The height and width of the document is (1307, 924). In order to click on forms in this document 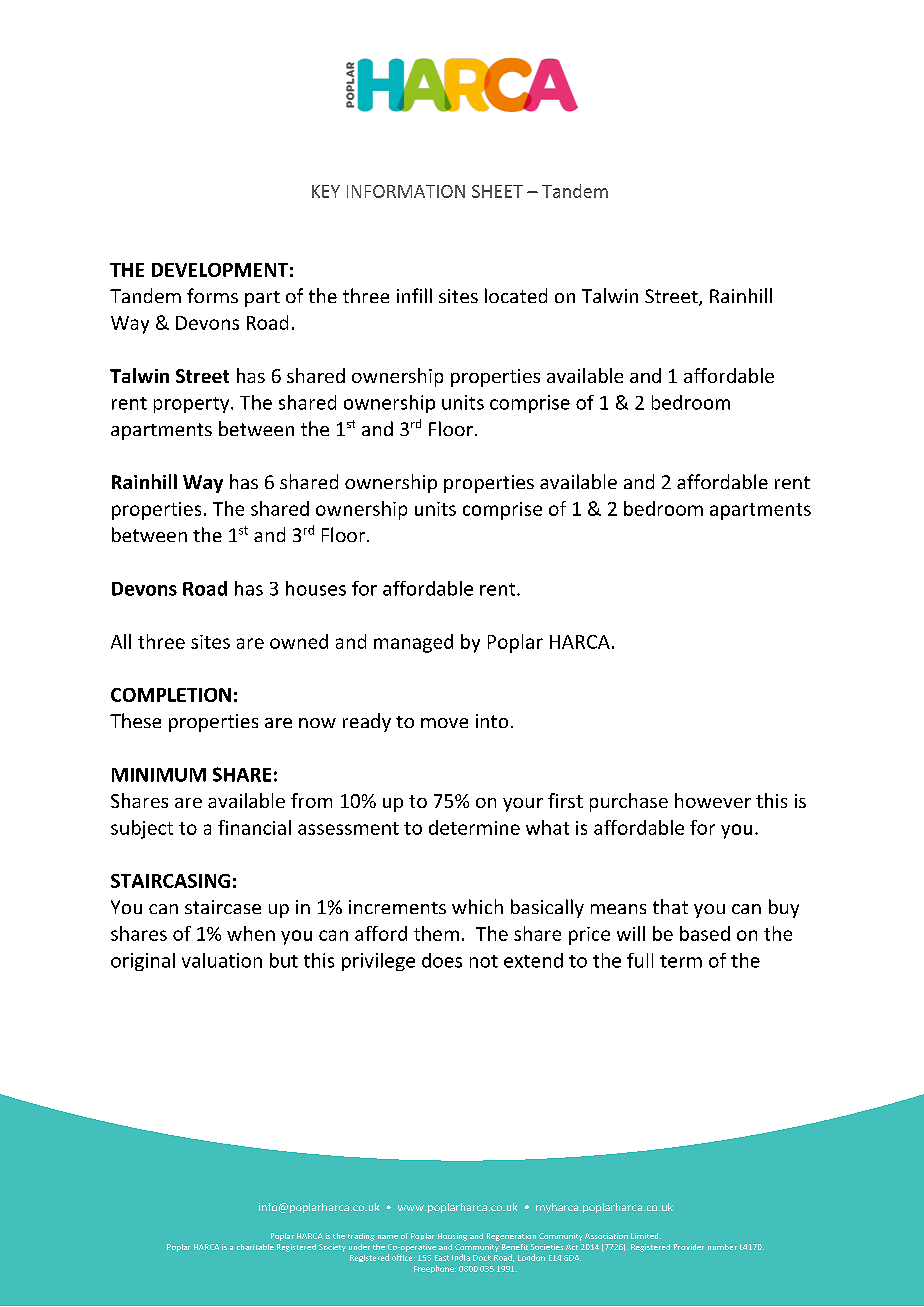, I will do `click(212, 295)`.
